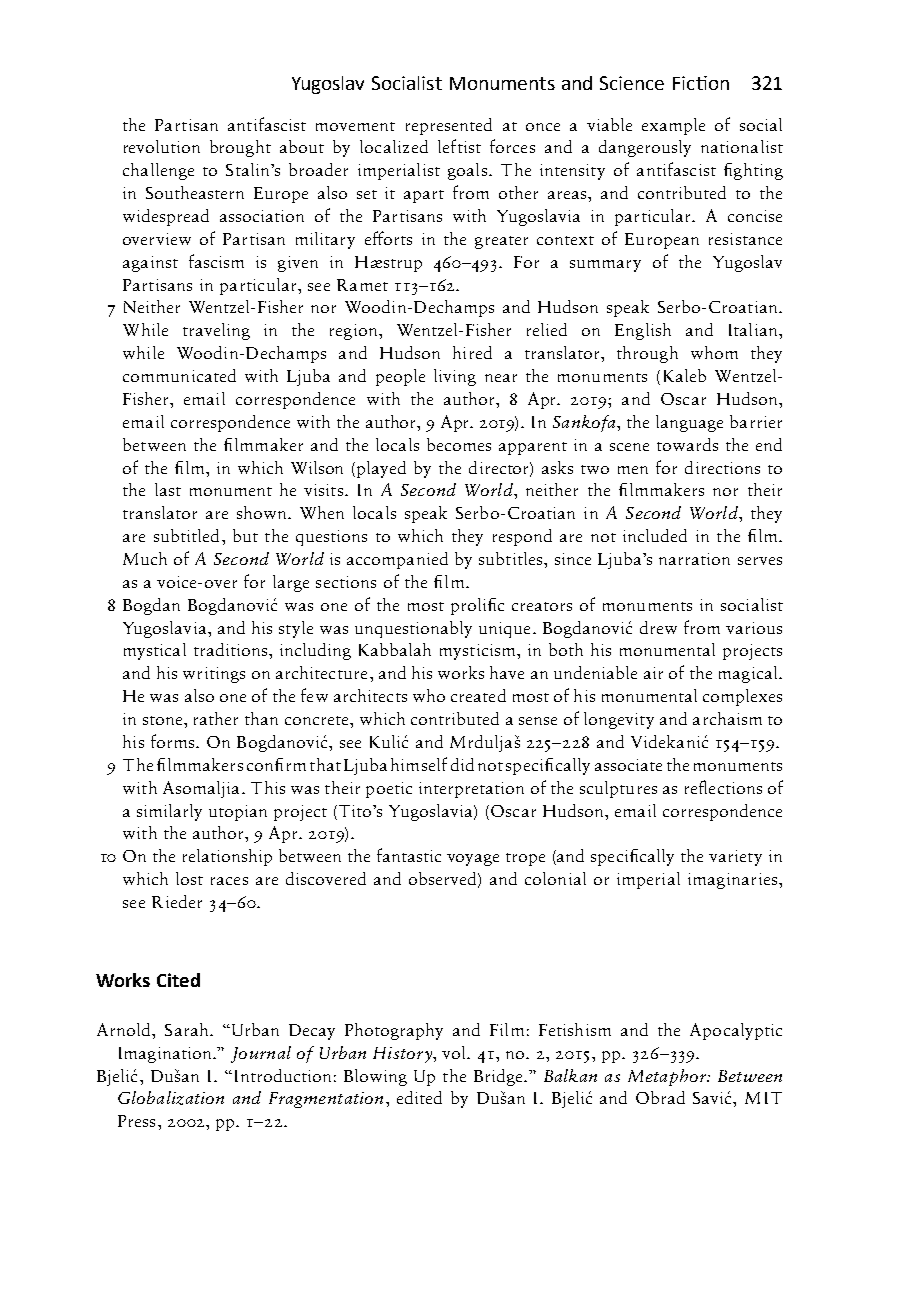 This image has height=1307, width=924. I want to click on whom, so click(714, 352).
